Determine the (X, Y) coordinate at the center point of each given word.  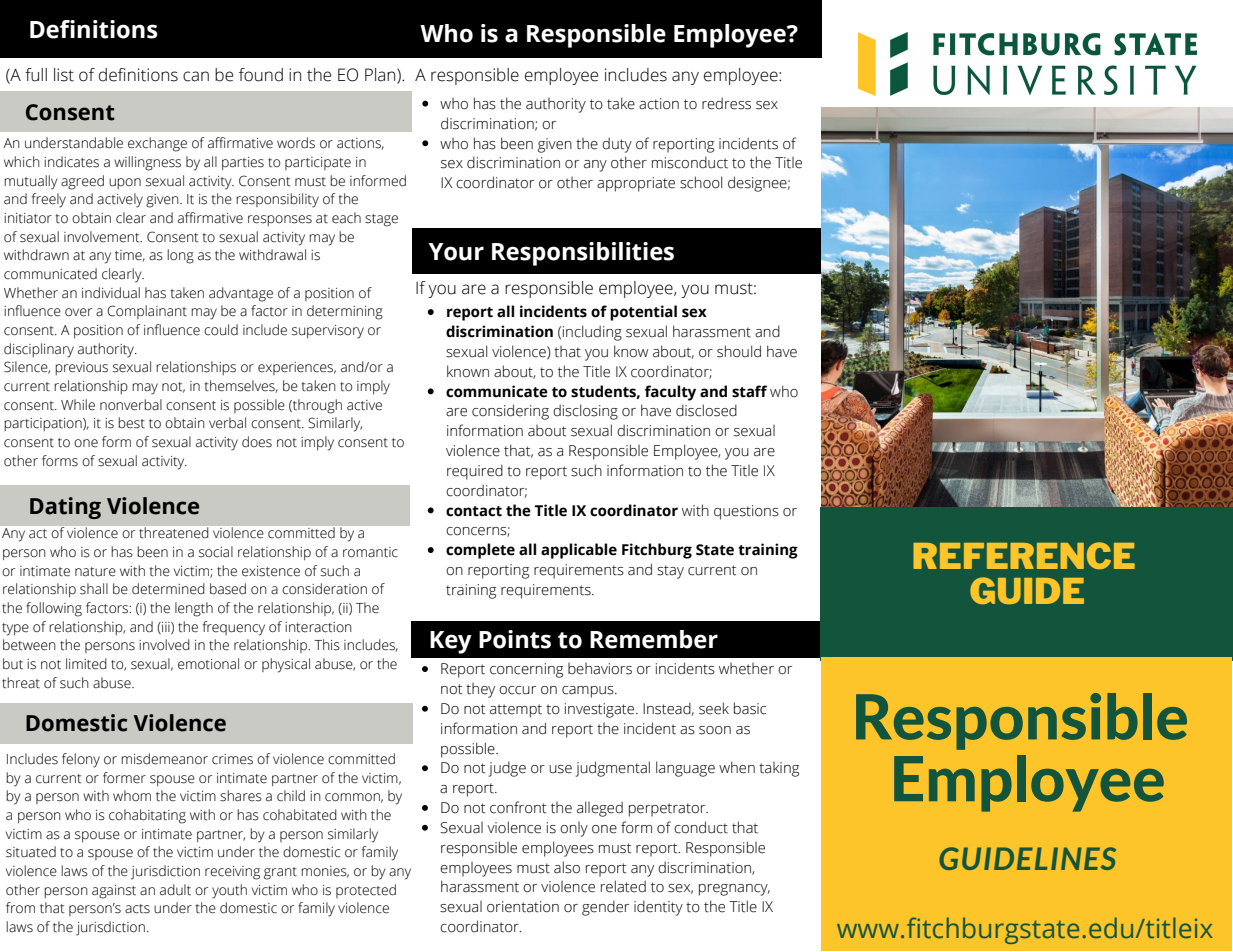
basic (750, 708)
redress (726, 103)
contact (474, 511)
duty (617, 145)
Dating (65, 508)
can (196, 76)
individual (111, 293)
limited (86, 664)
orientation (523, 907)
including (592, 333)
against (114, 892)
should (739, 351)
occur (517, 690)
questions (746, 512)
